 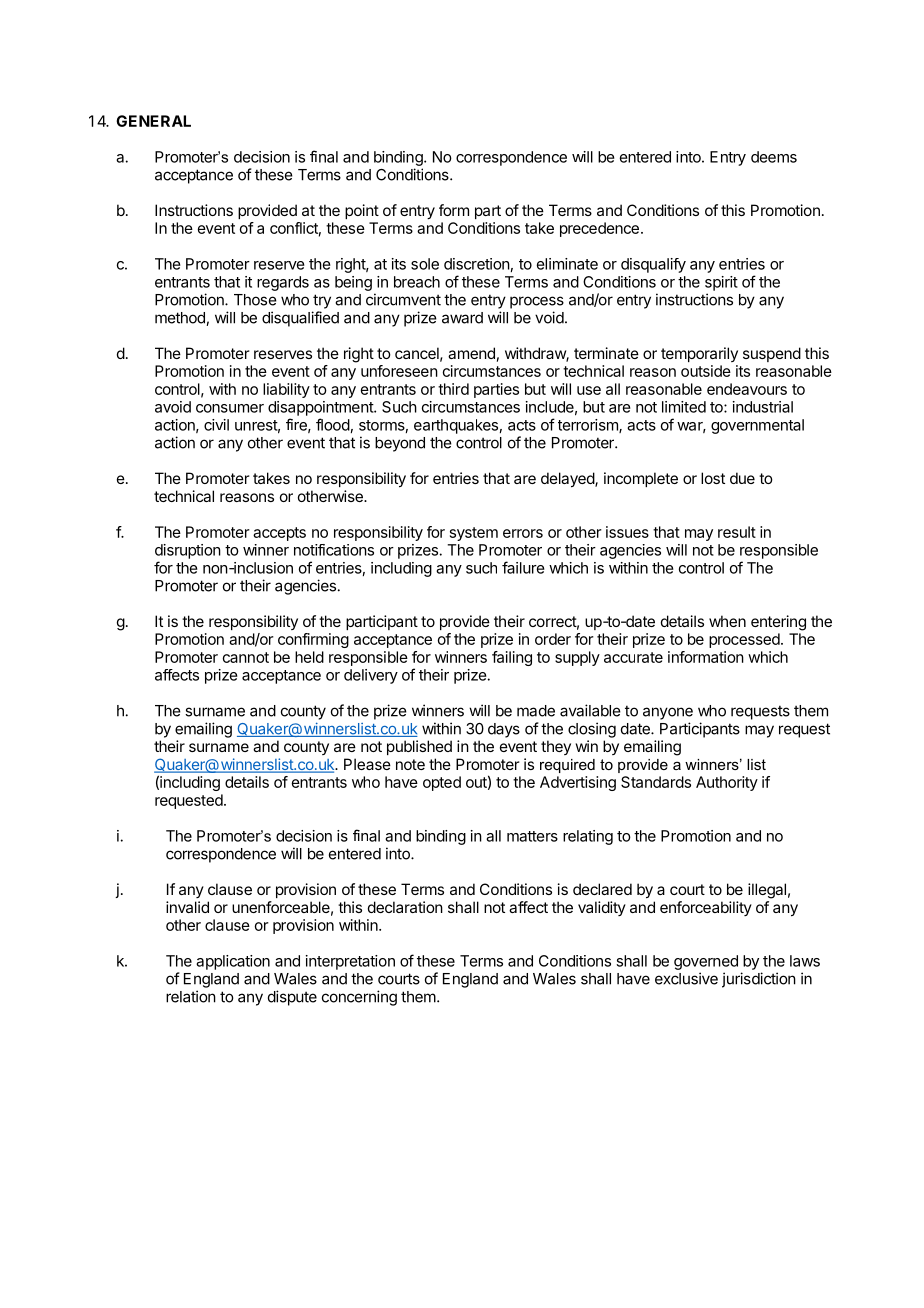 What do you see at coordinates (216, 425) in the page?
I see `civil` at bounding box center [216, 425].
